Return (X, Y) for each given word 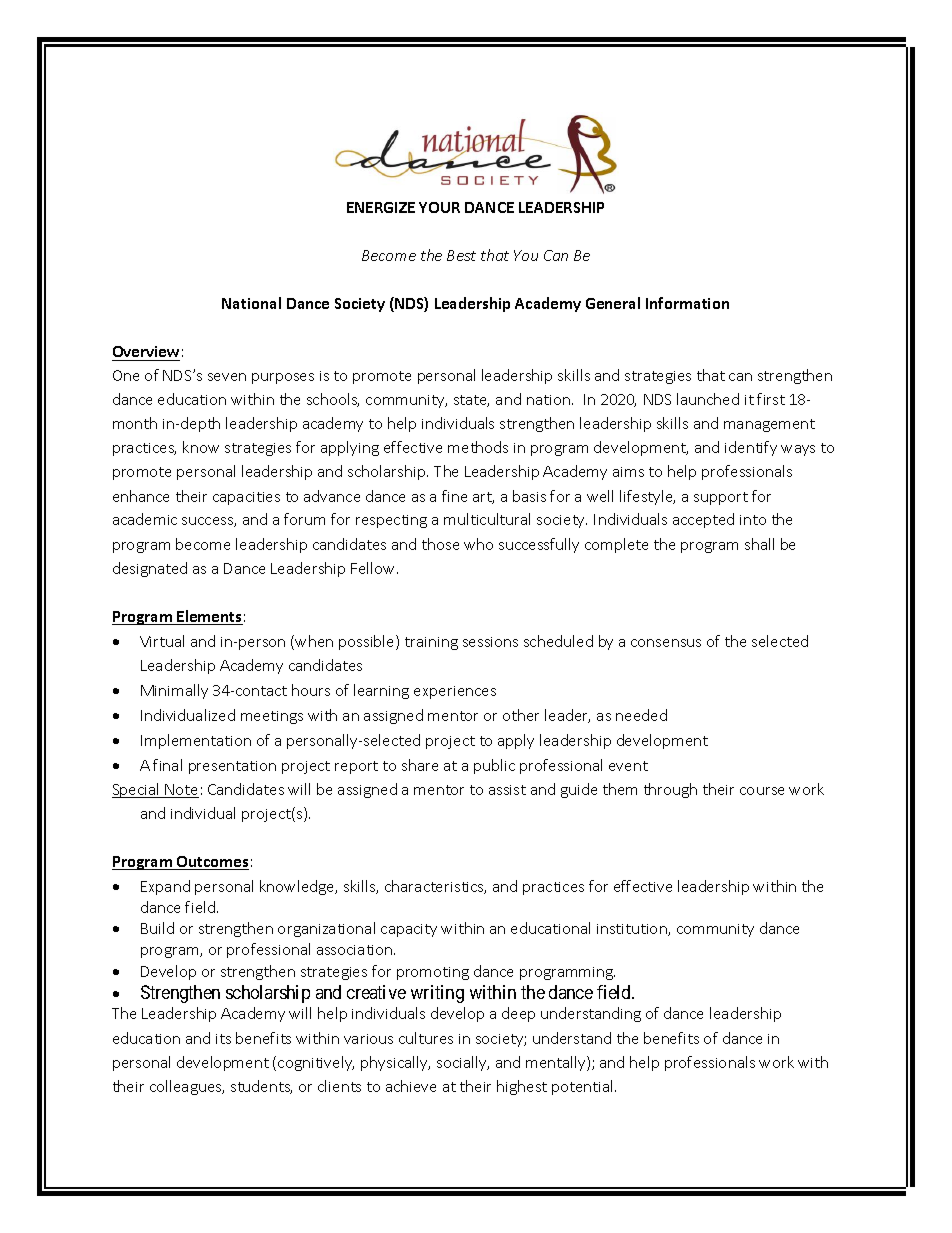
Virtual (162, 641)
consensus (666, 643)
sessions (490, 642)
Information (687, 303)
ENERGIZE (381, 207)
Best (461, 255)
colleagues (187, 1087)
